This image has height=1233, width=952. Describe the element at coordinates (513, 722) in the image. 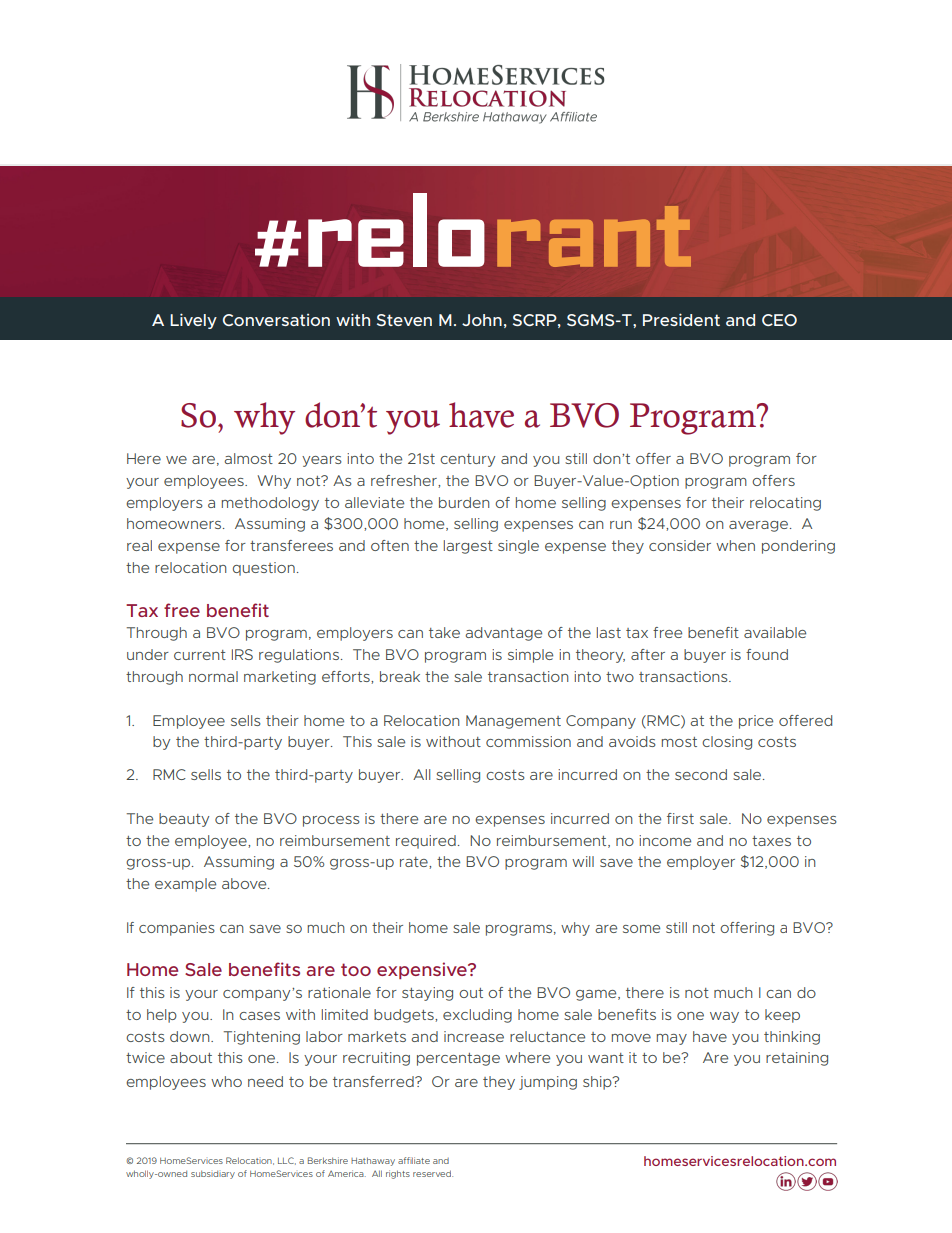

I see `Management` at that location.
